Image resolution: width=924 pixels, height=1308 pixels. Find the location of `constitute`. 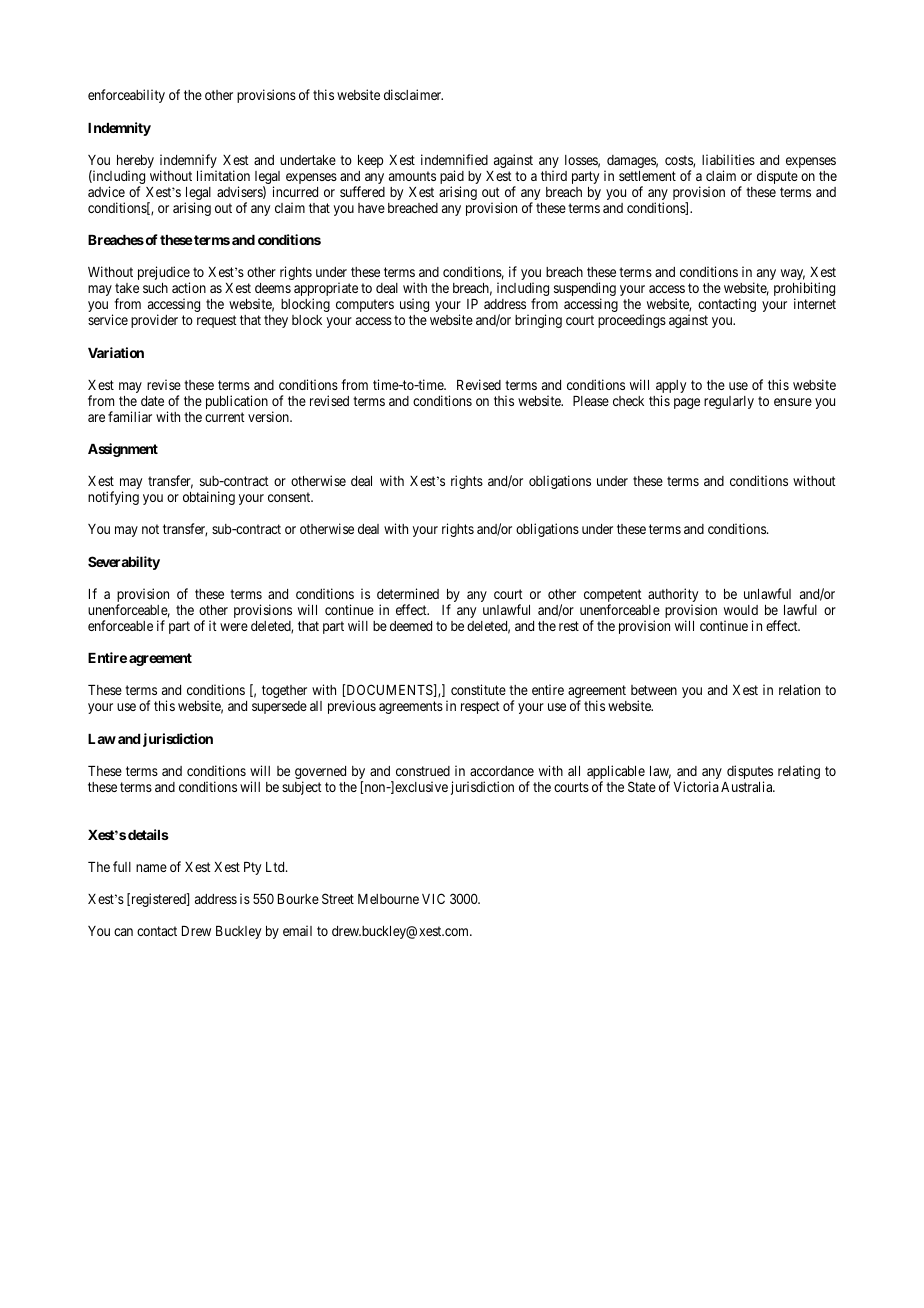

constitute is located at coordinates (478, 689).
